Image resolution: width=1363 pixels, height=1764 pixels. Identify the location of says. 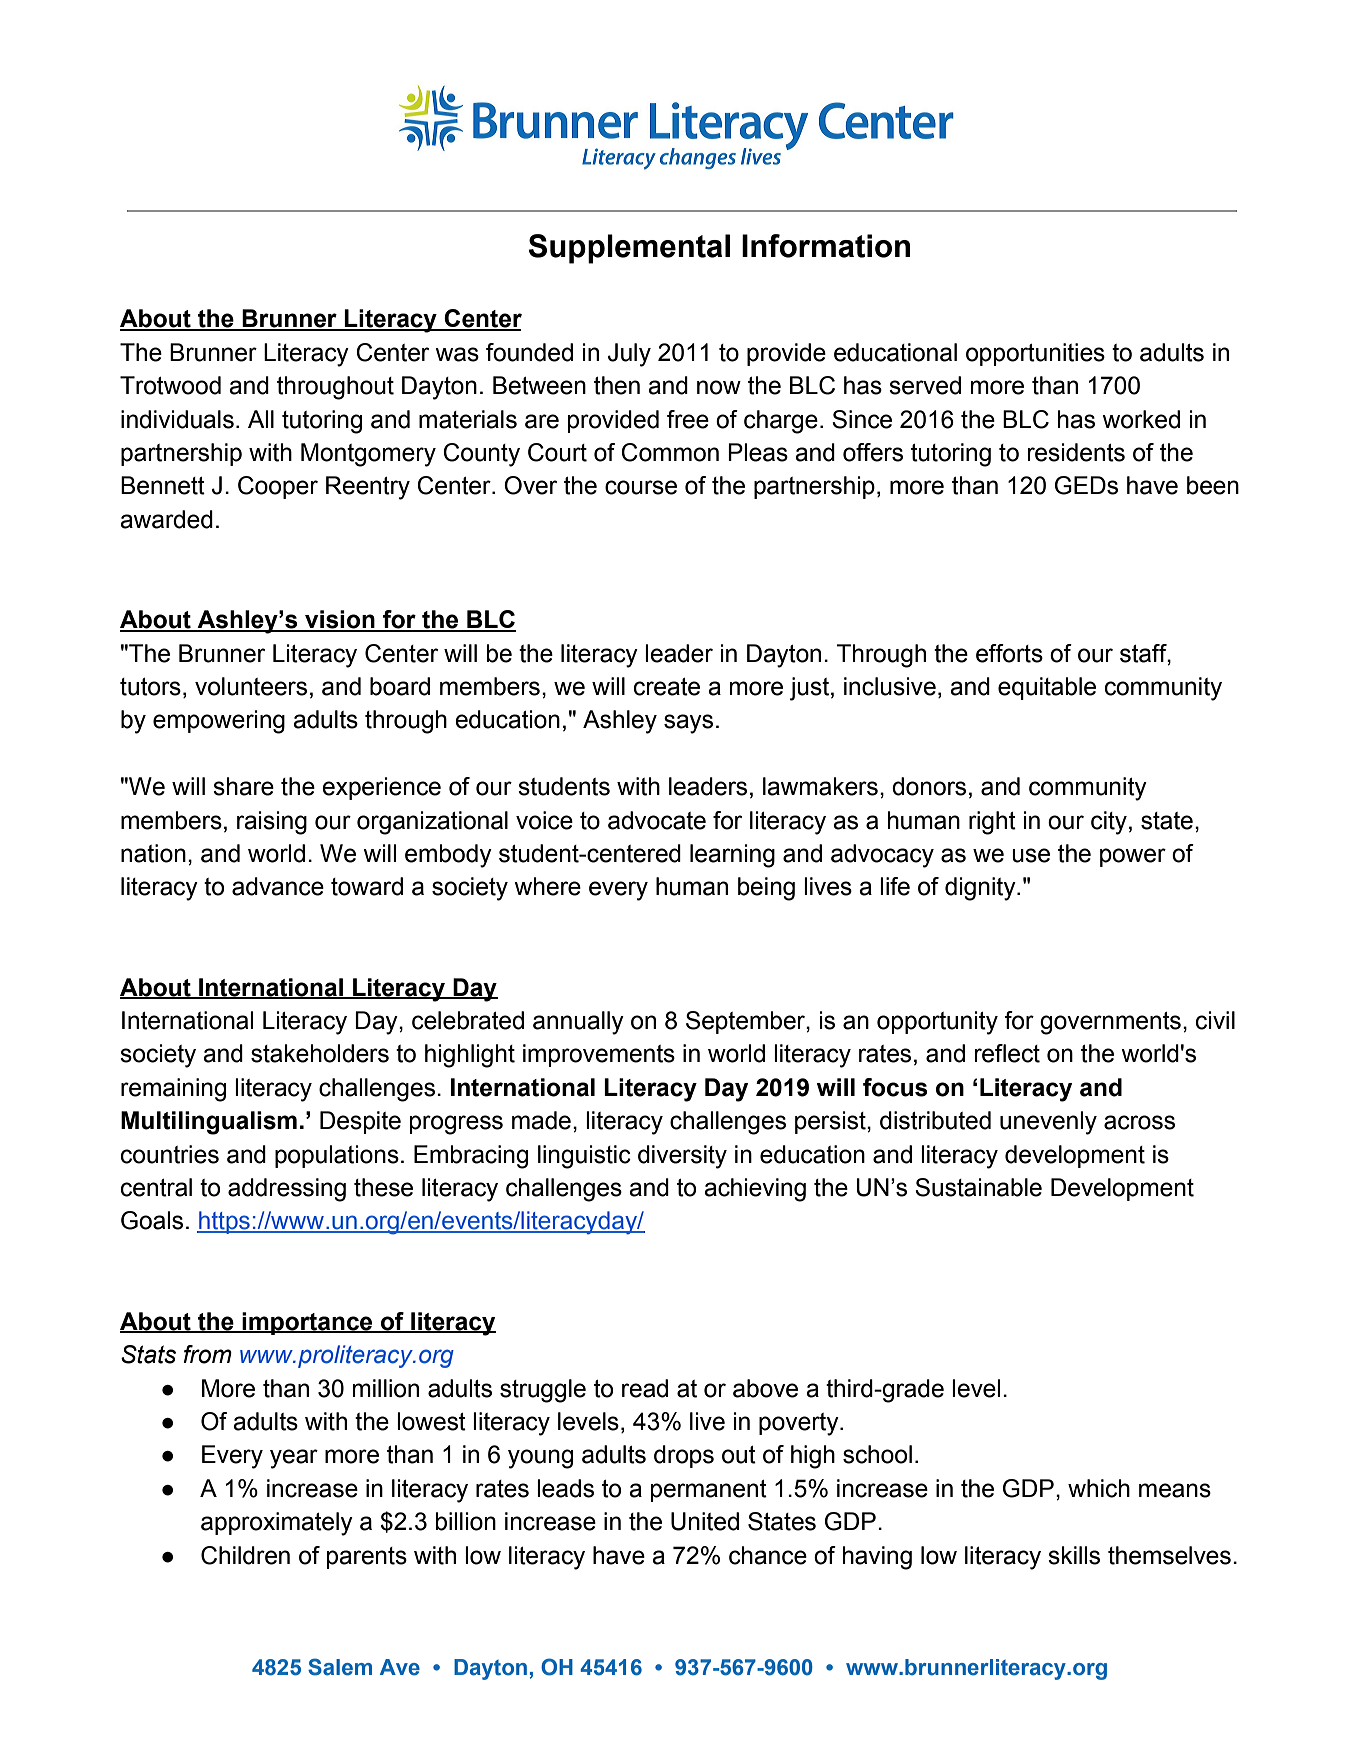
(688, 724).
